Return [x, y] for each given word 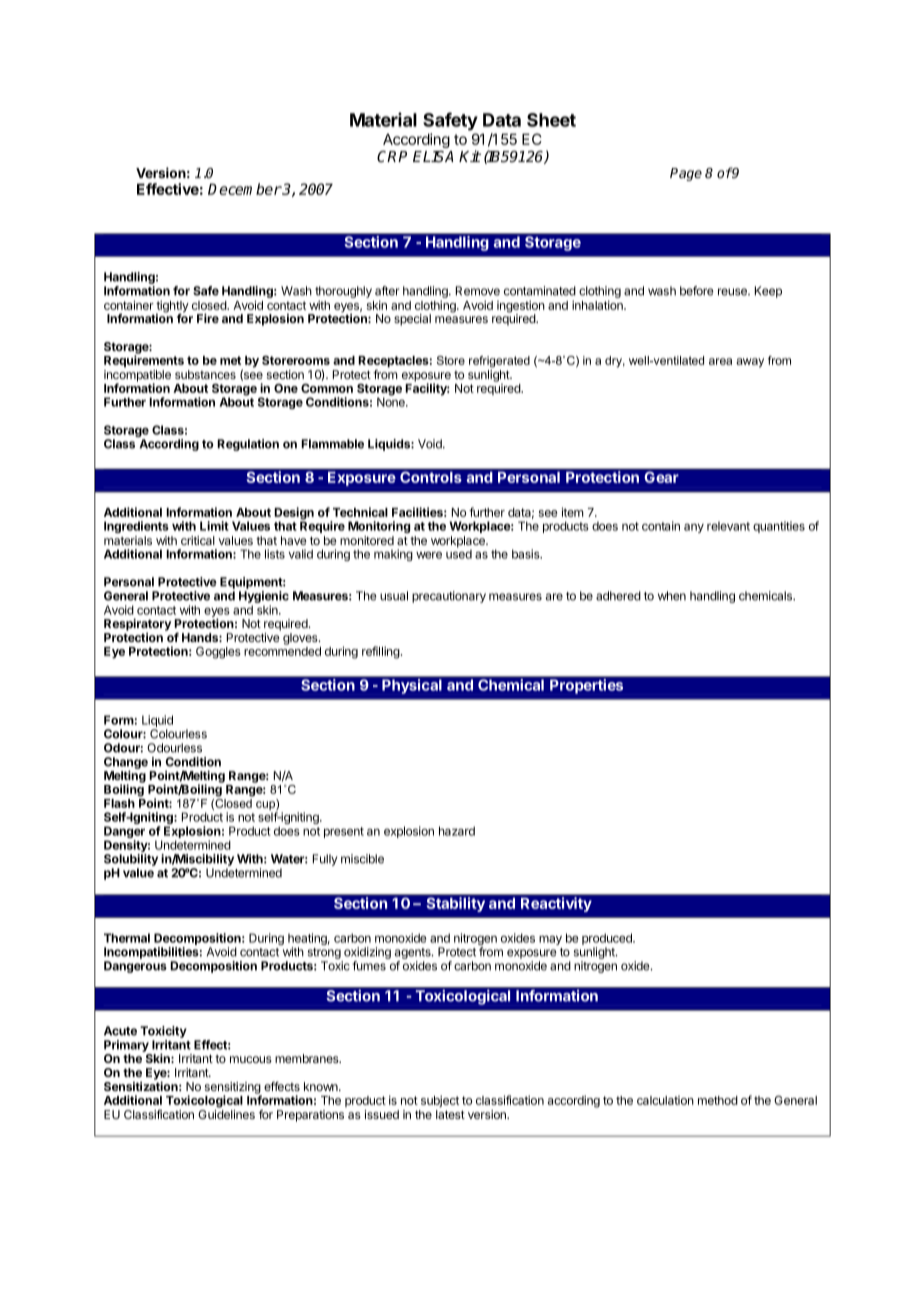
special [412, 320]
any [694, 528]
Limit [214, 526]
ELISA [433, 157]
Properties [587, 685]
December [245, 189]
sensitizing [233, 1089]
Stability [455, 903]
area [720, 361]
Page [686, 174]
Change [126, 764]
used [459, 553]
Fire [208, 318]
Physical [412, 685]
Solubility [131, 861]
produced [608, 939]
